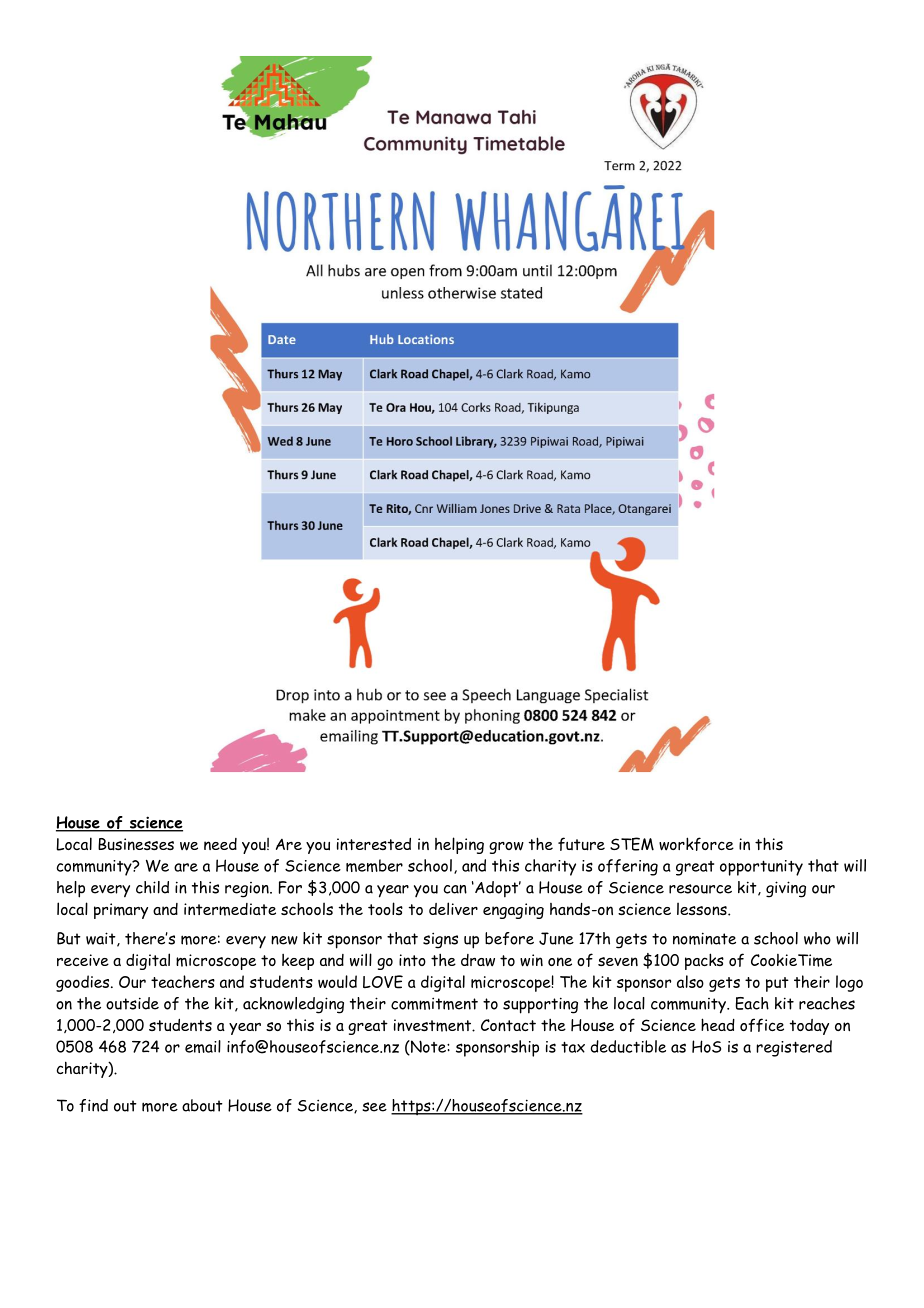 This document has width=924, height=1308. What do you see at coordinates (136, 844) in the document?
I see `Businesses` at bounding box center [136, 844].
